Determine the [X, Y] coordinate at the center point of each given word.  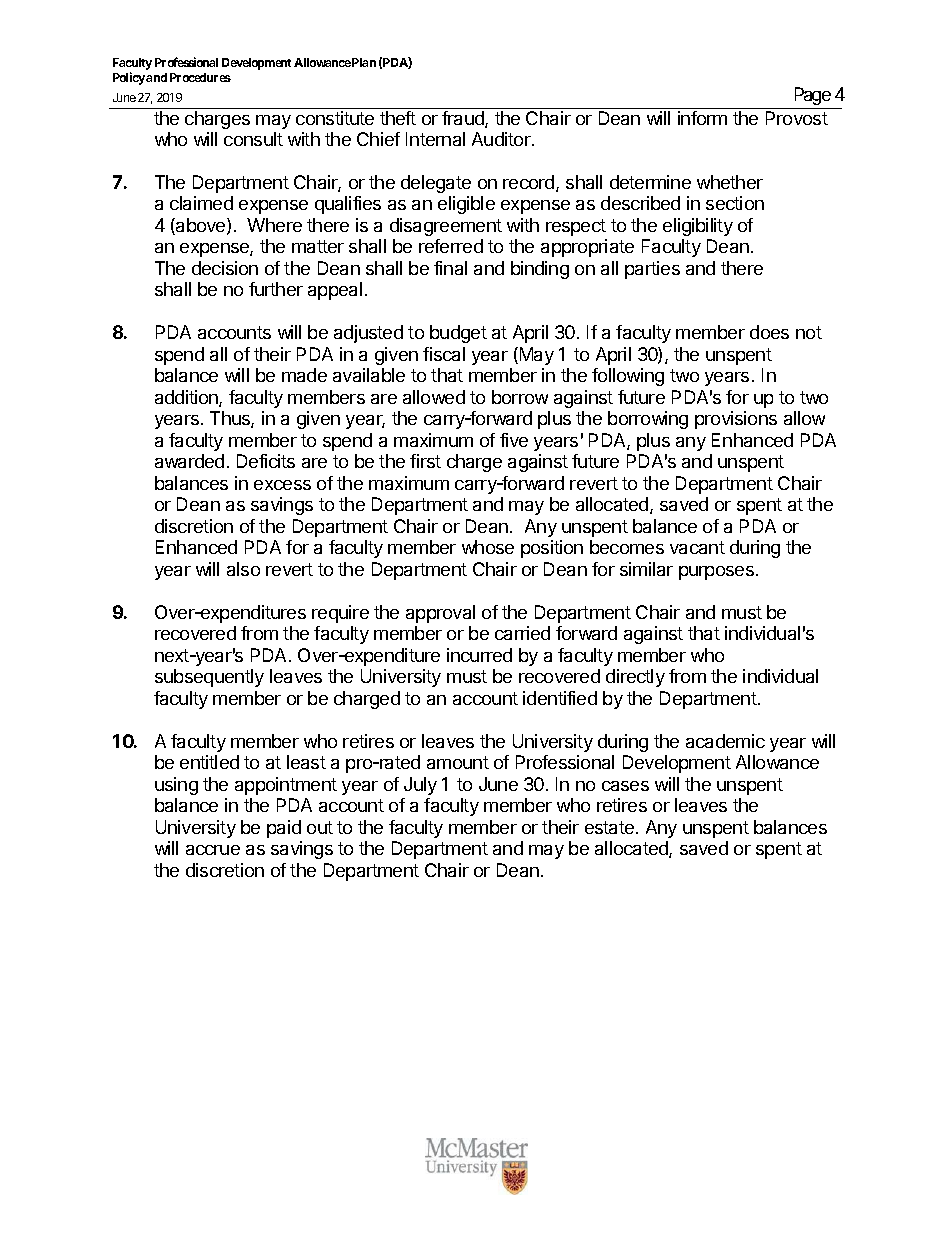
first [425, 461]
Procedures [200, 77]
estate [609, 827]
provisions [736, 420]
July [420, 786]
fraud [464, 119]
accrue [213, 850]
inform [702, 118]
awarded [189, 461]
